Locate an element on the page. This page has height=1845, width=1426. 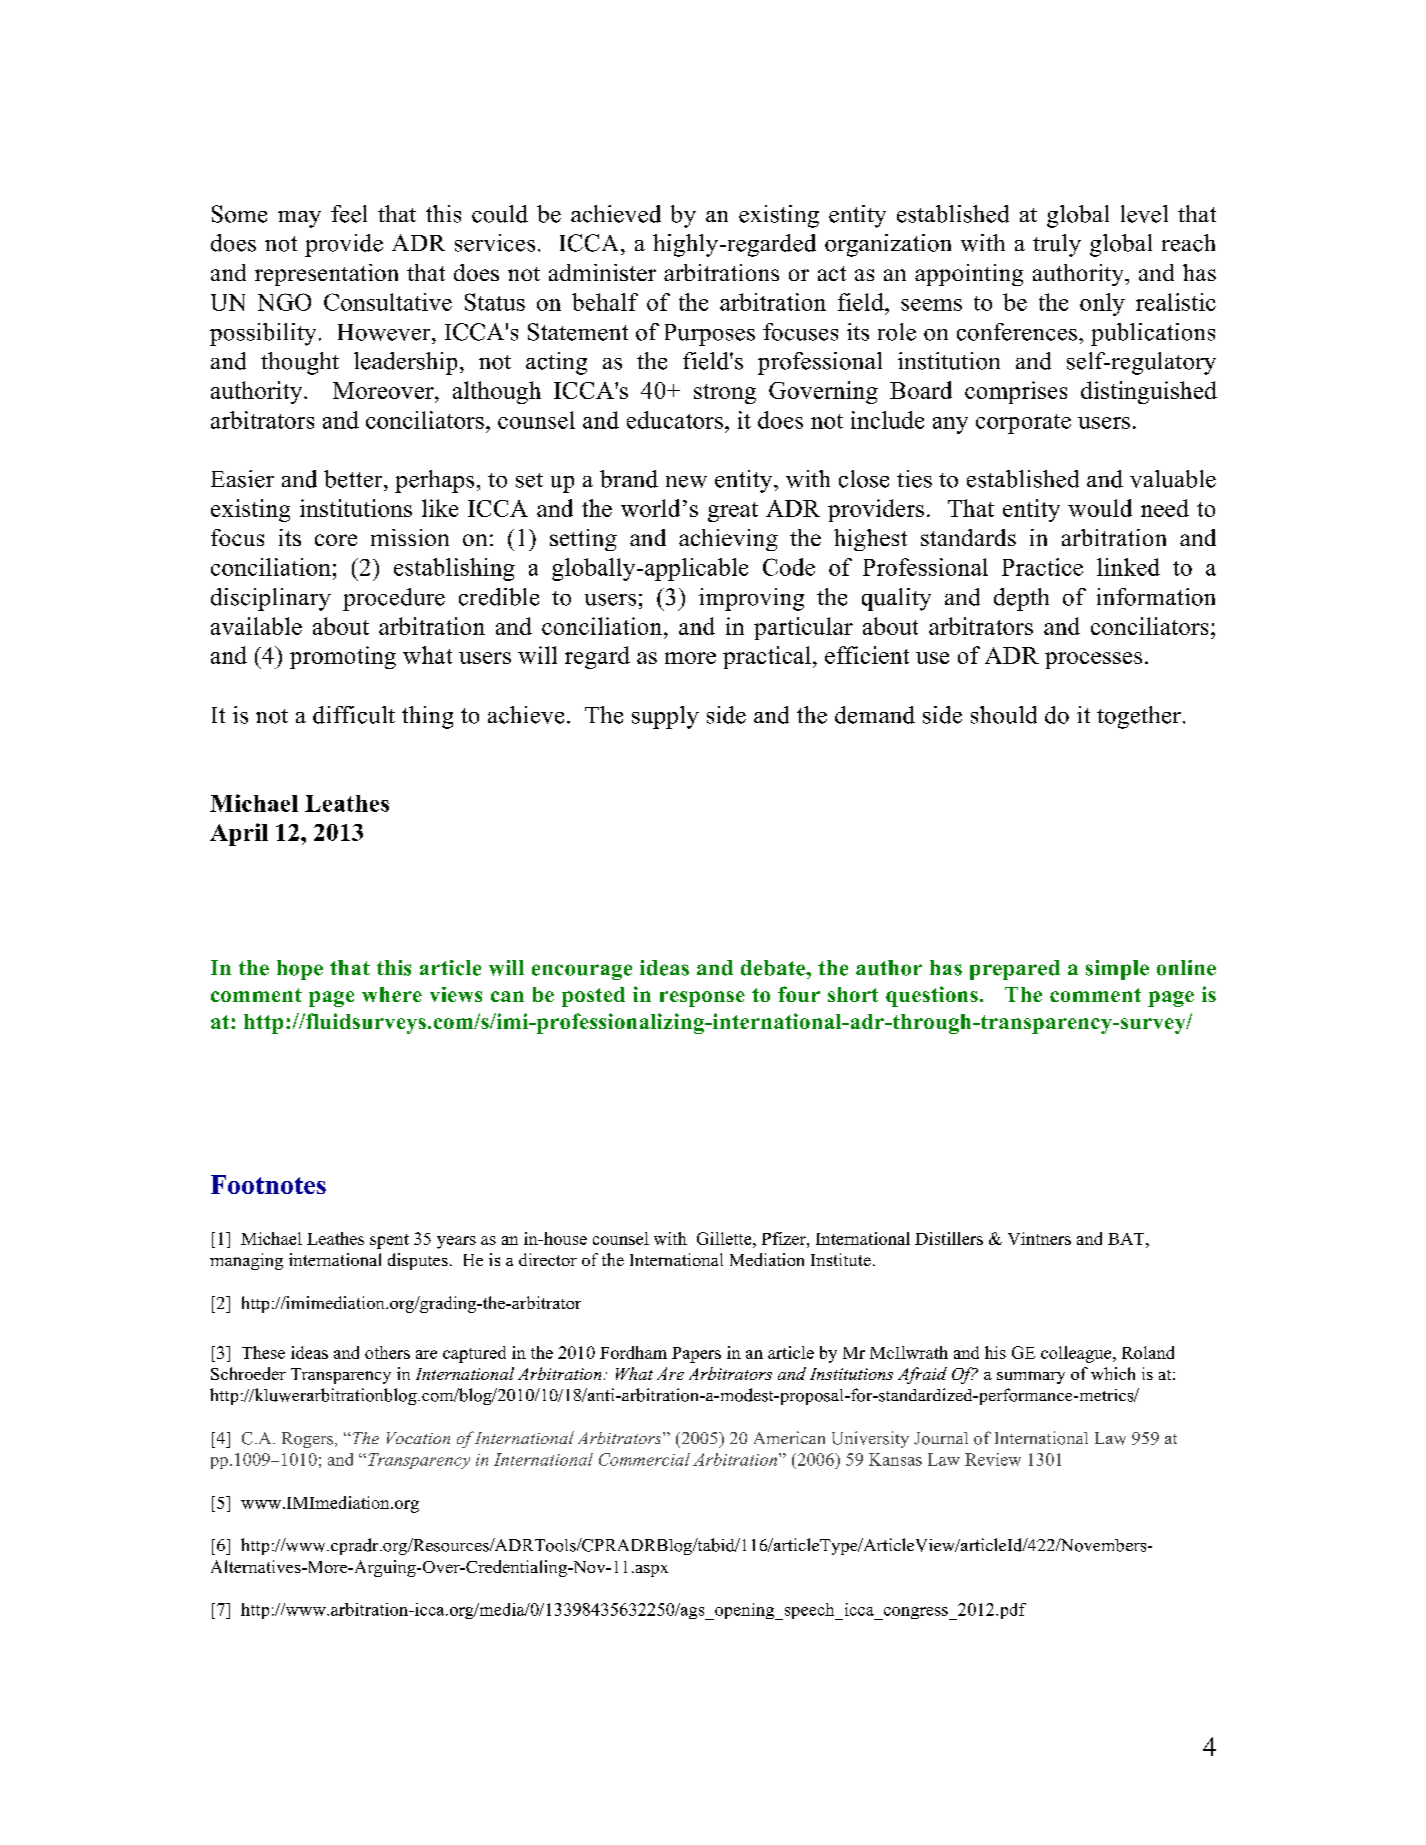
practical is located at coordinates (767, 657).
